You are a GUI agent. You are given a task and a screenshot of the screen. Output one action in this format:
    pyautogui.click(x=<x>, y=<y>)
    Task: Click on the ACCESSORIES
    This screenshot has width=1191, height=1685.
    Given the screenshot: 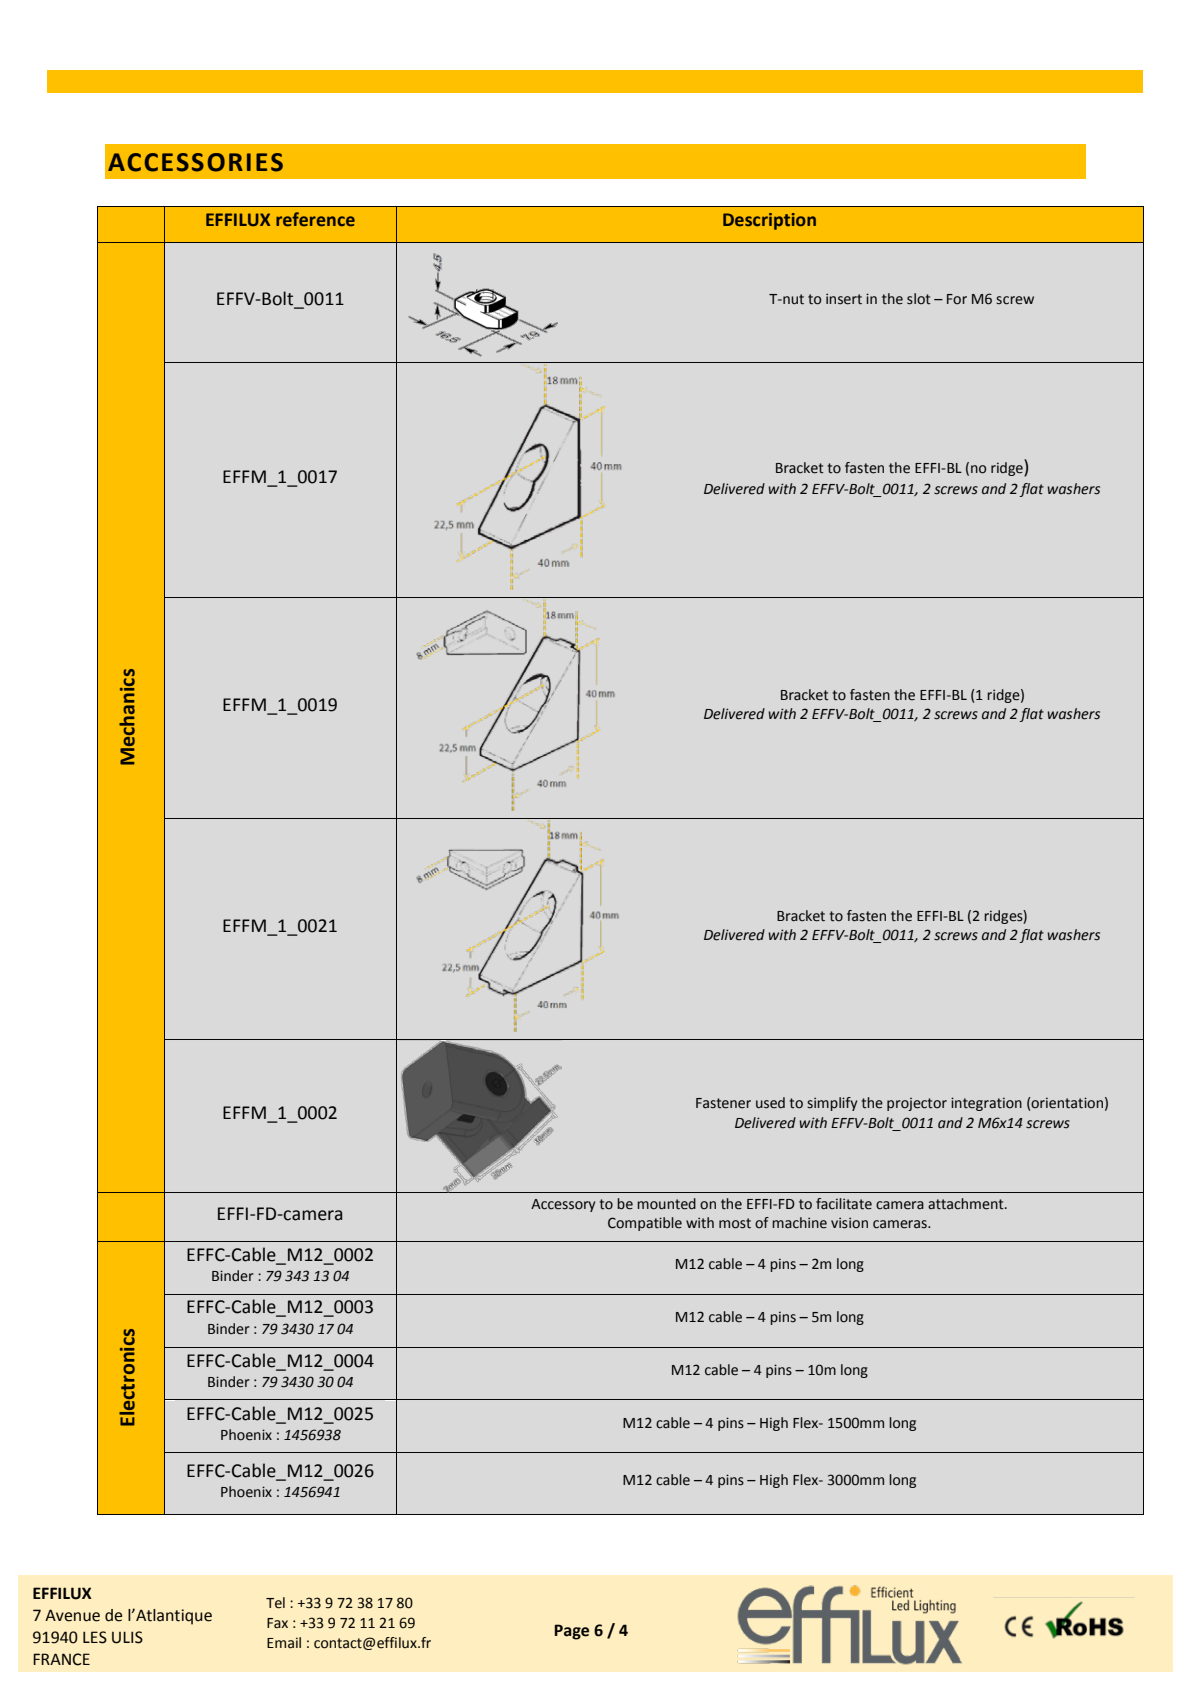 What is the action you would take?
    pyautogui.click(x=195, y=162)
